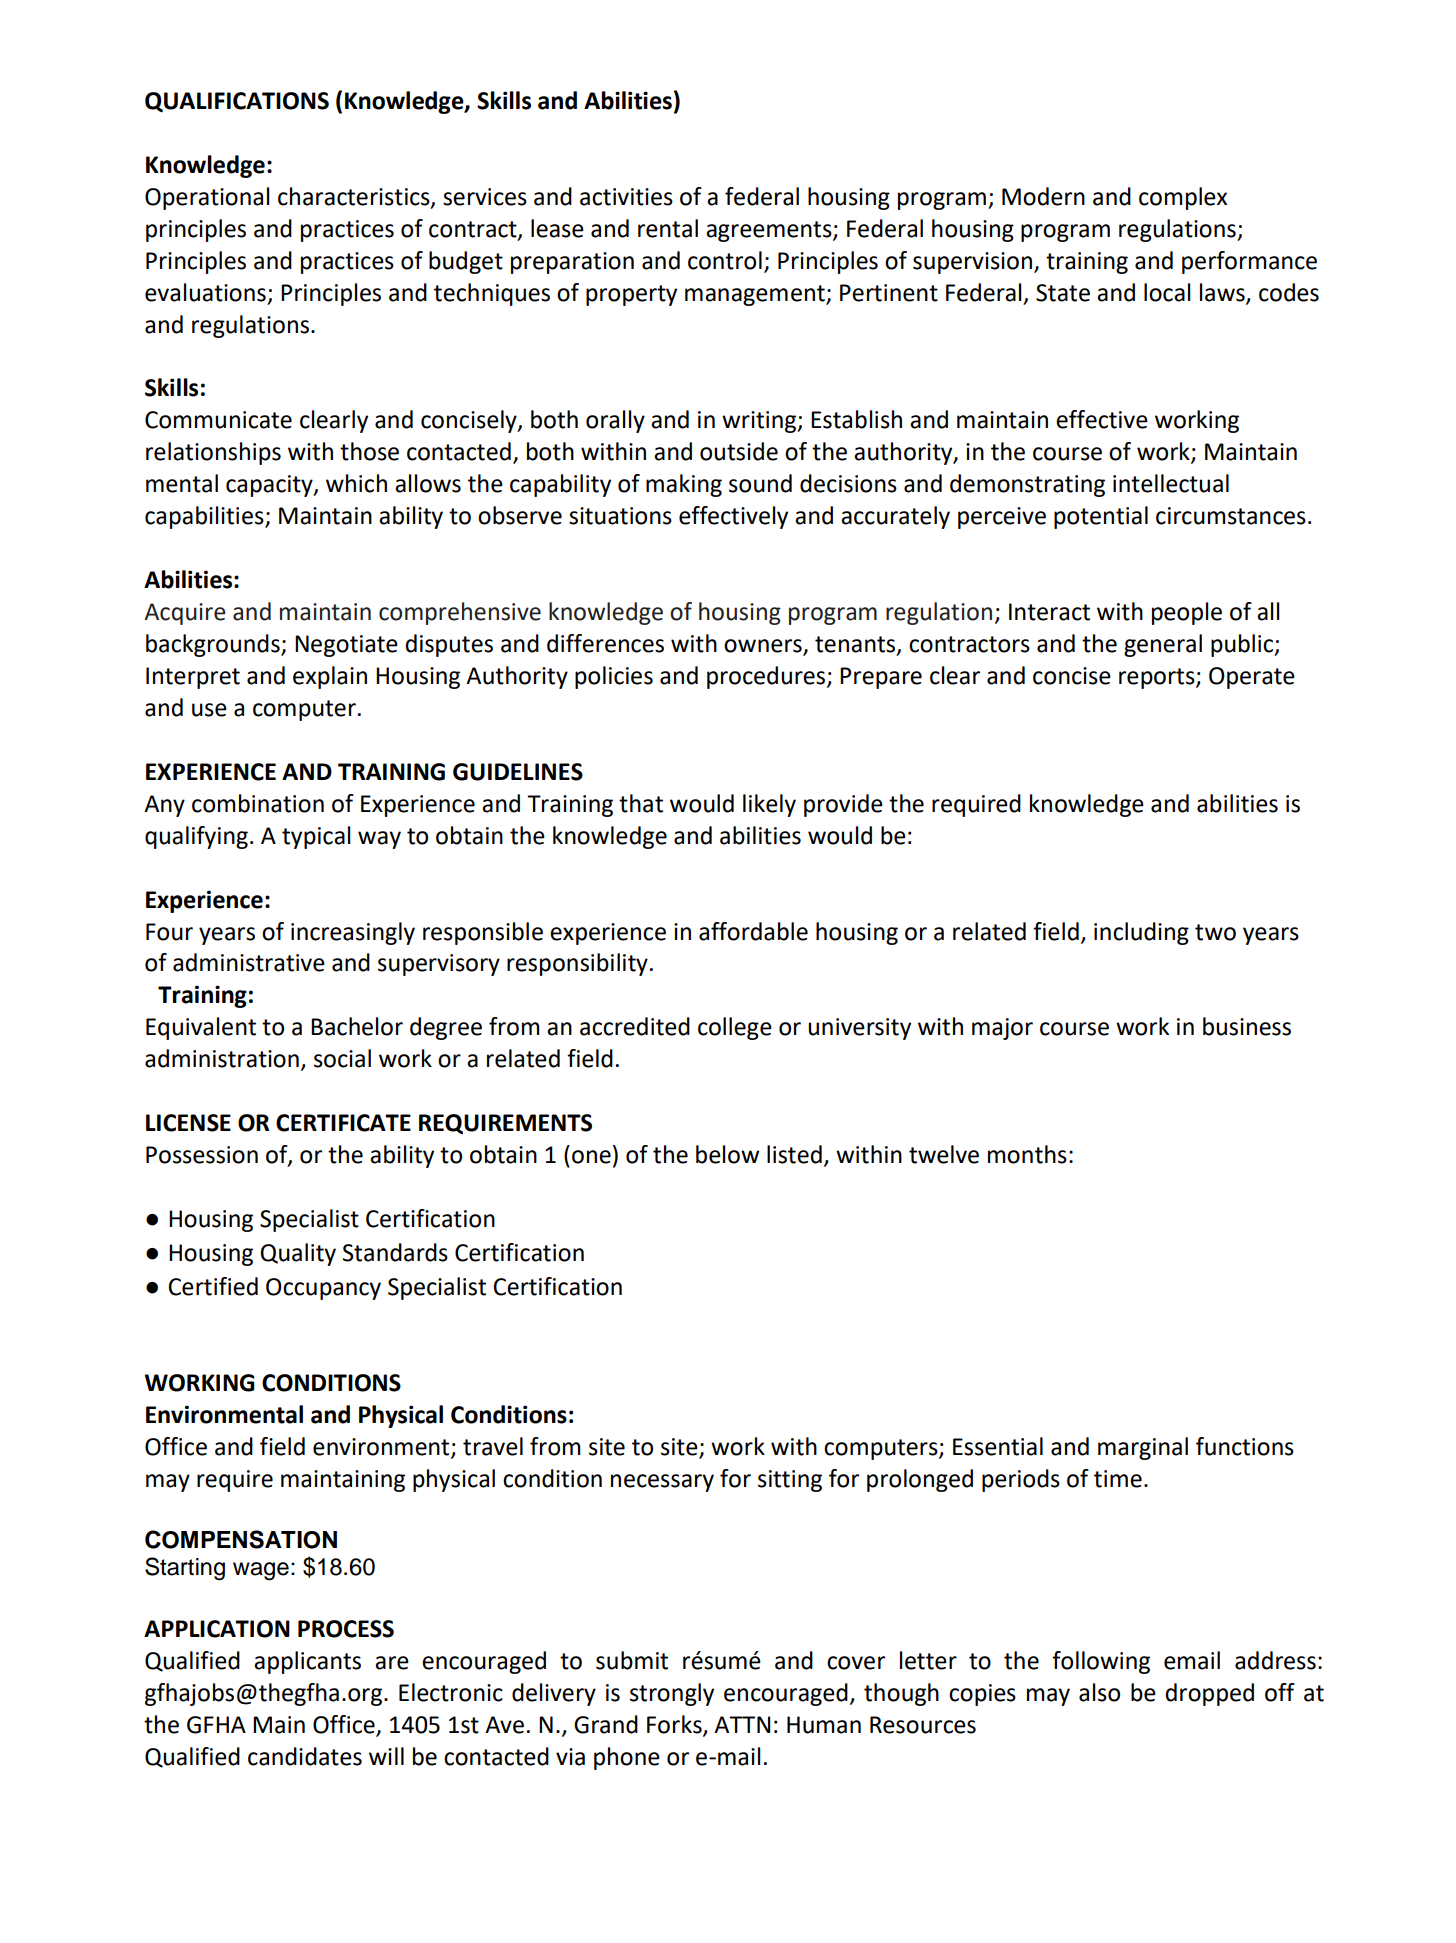 The height and width of the screenshot is (1943, 1456). Describe the element at coordinates (355, 197) in the screenshot. I see `characteristics` at that location.
